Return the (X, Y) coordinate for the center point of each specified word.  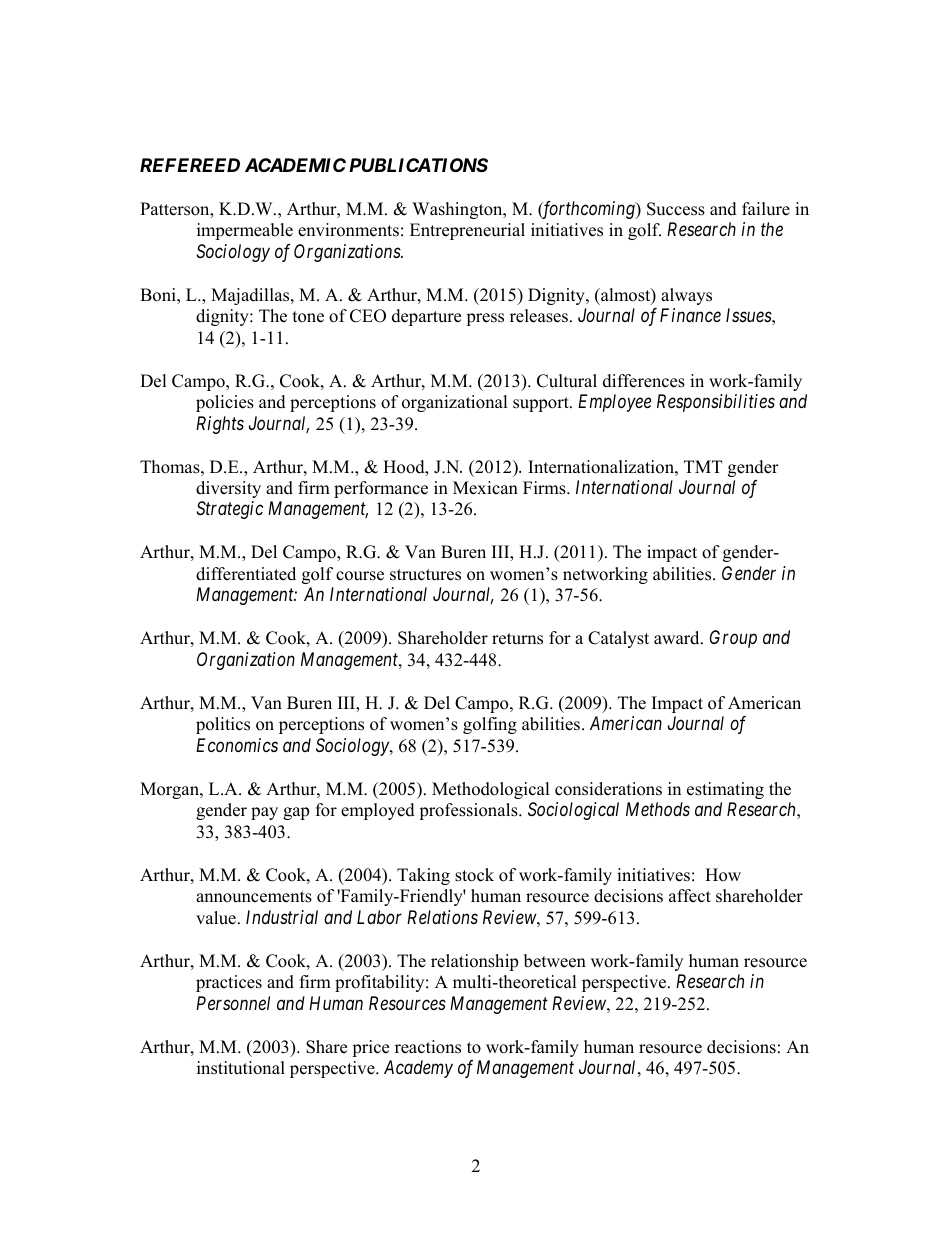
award (678, 638)
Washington (458, 210)
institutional (241, 1068)
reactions (428, 1047)
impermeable (245, 231)
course (360, 576)
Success (676, 209)
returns (517, 639)
